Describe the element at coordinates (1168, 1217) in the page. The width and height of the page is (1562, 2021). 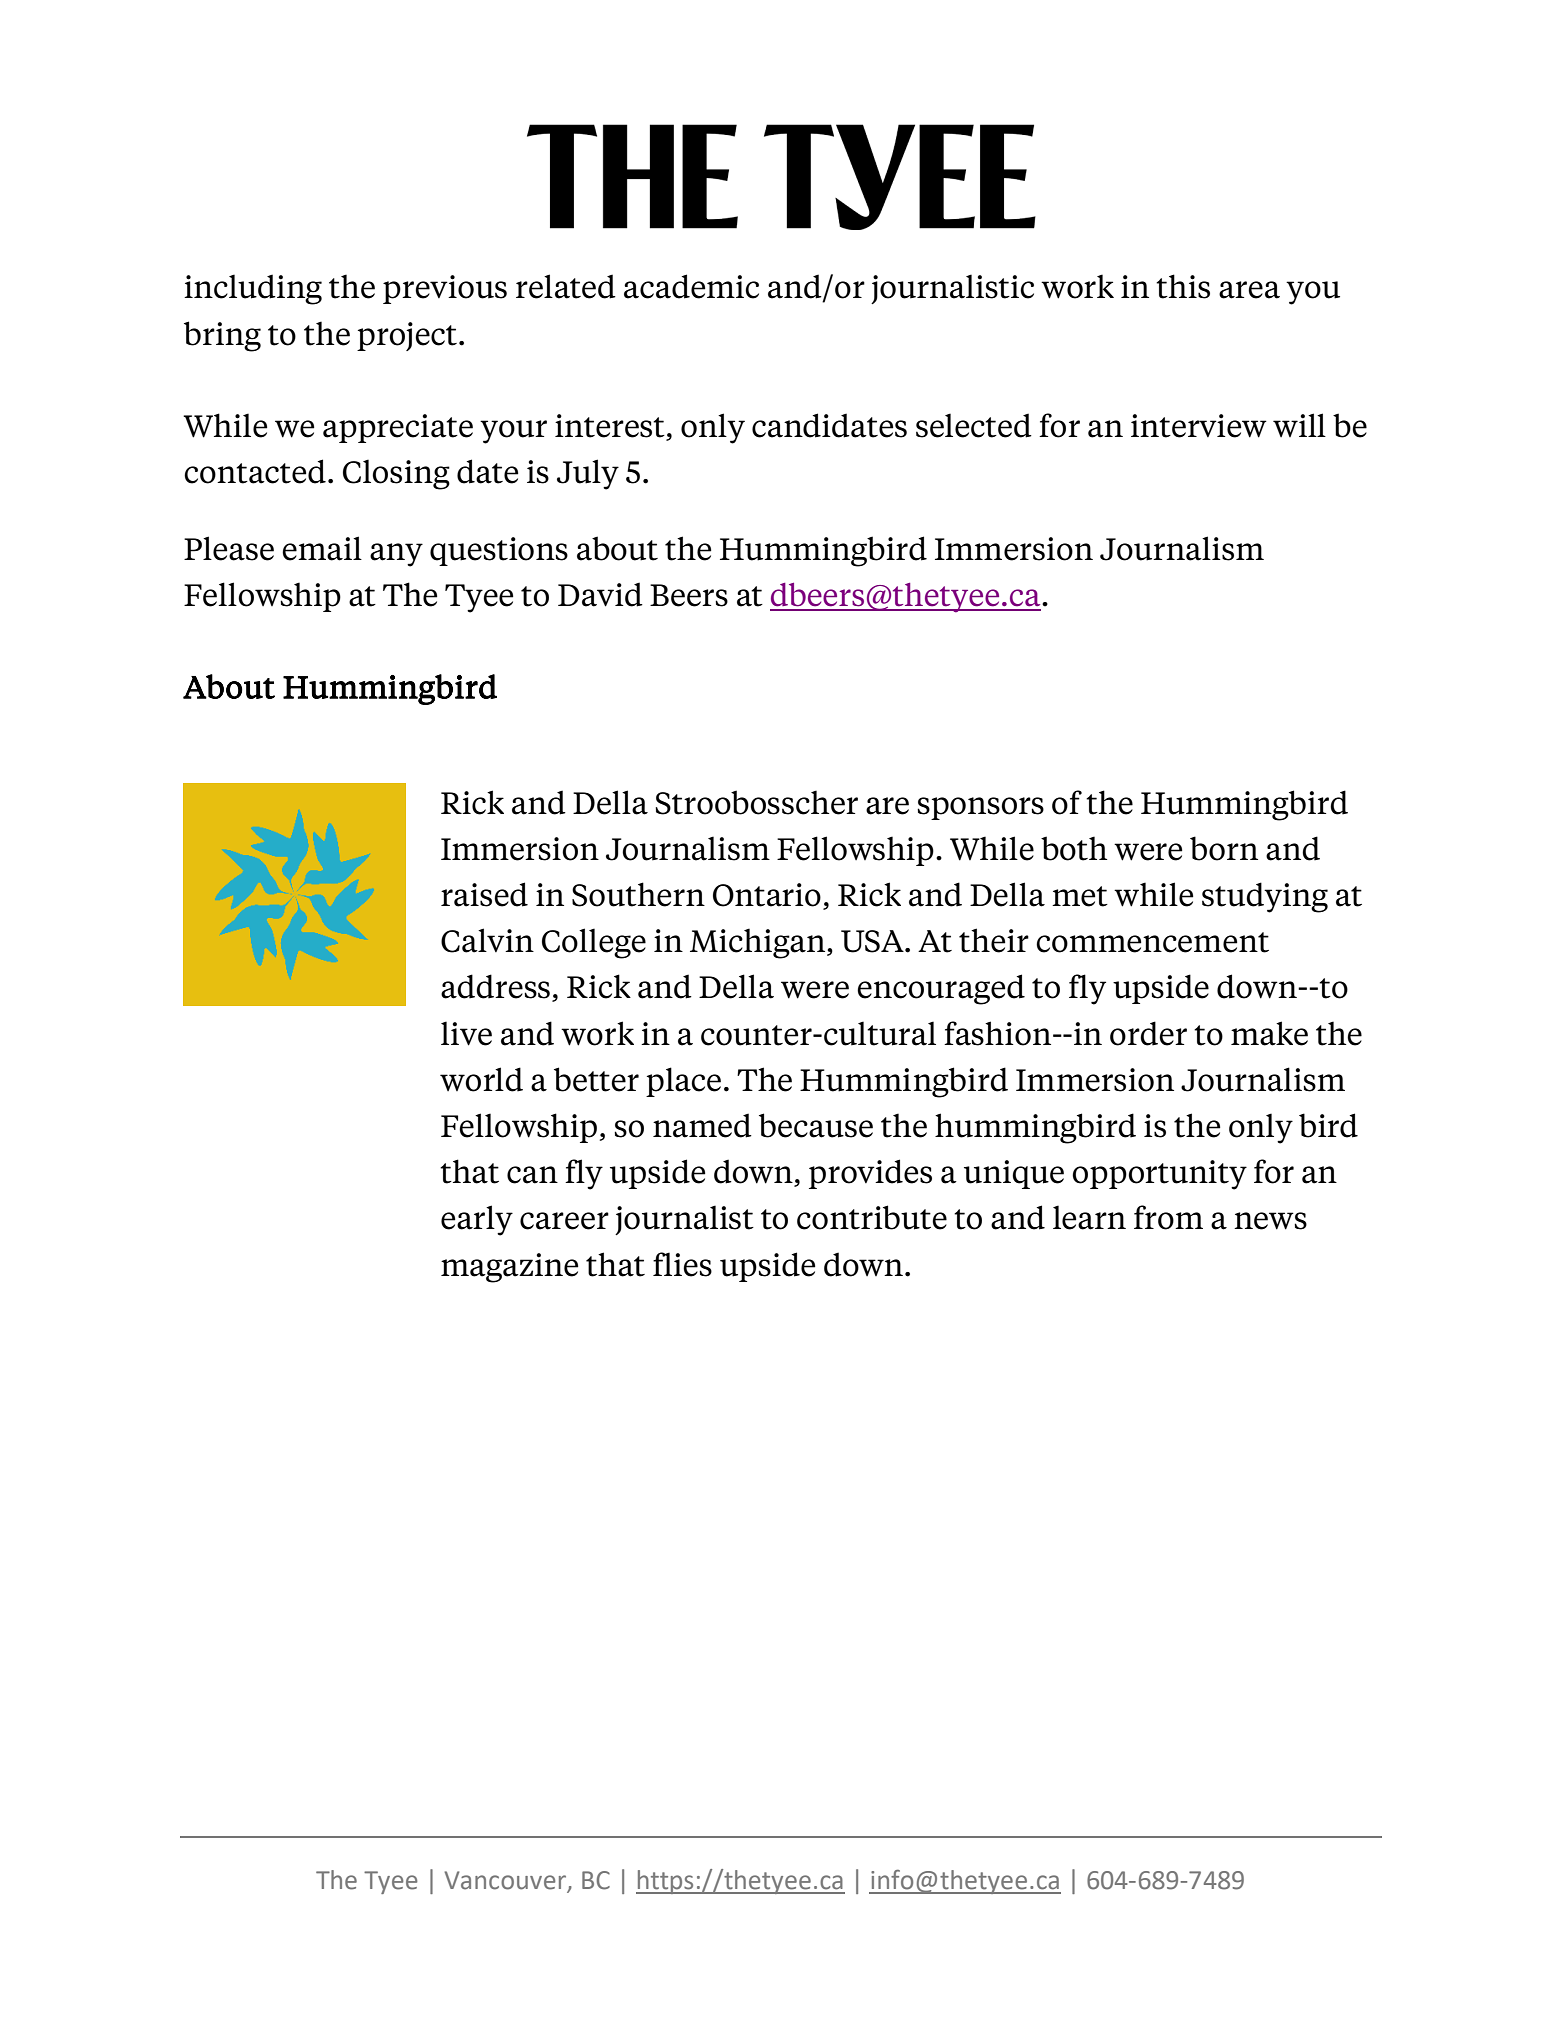
I see `from` at that location.
